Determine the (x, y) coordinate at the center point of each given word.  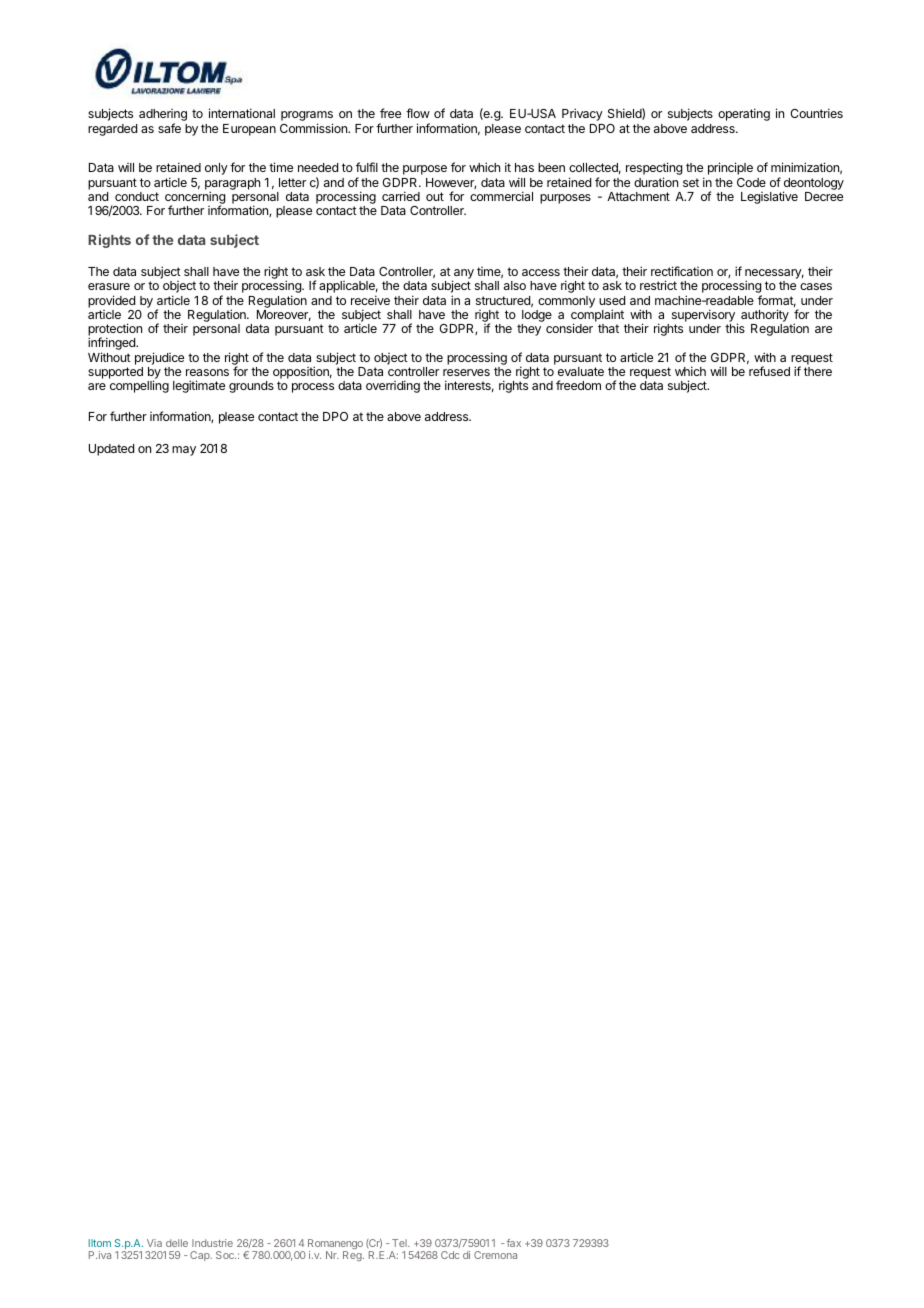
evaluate (581, 371)
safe (169, 128)
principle (730, 168)
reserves (466, 372)
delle (177, 1243)
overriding (393, 386)
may (184, 451)
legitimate (199, 386)
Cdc (450, 1255)
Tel (400, 1243)
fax (512, 1243)
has (524, 167)
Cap (201, 1256)
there (818, 371)
